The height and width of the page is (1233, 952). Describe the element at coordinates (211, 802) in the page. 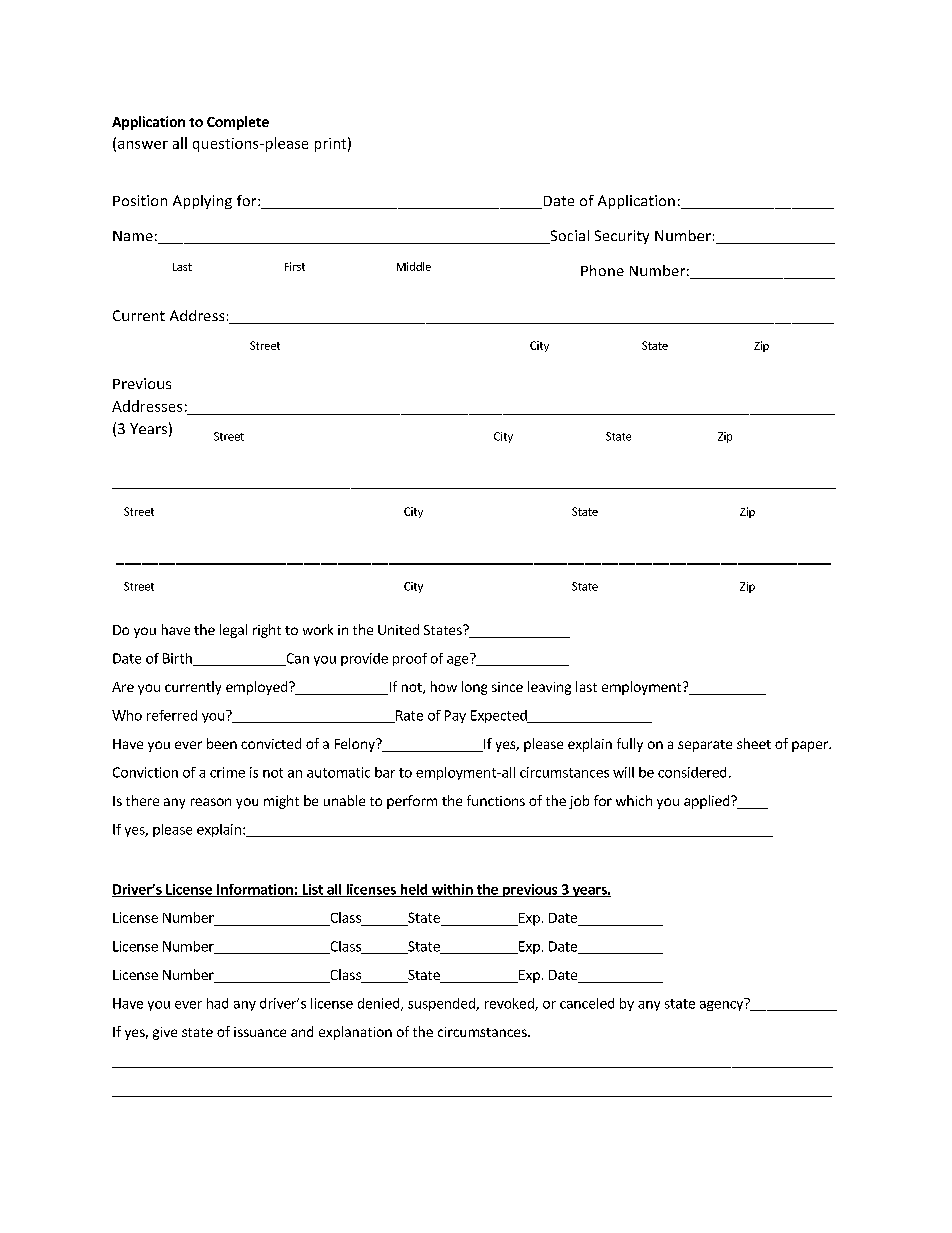

I see `reason` at that location.
